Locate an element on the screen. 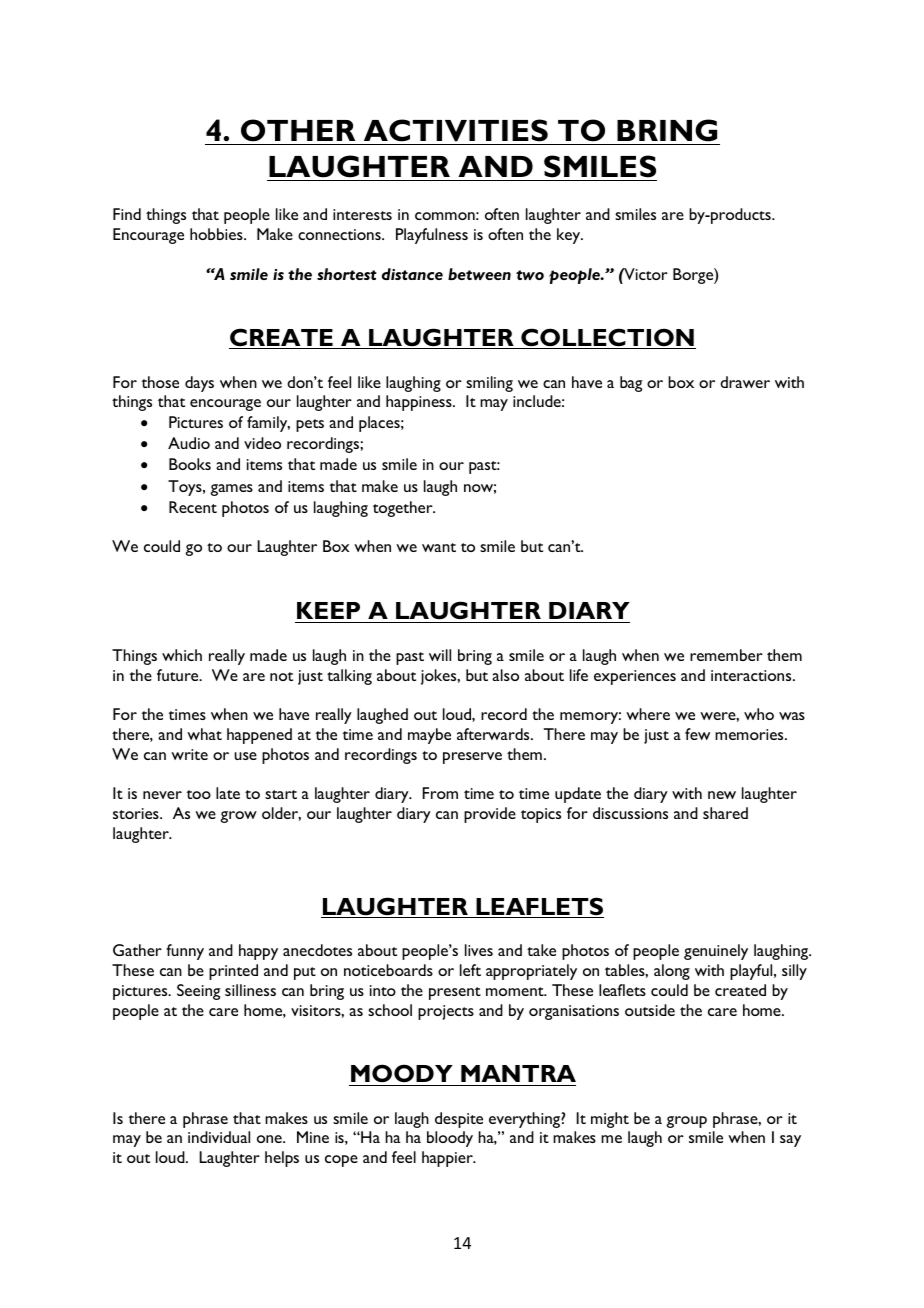  despite is located at coordinates (459, 1120).
